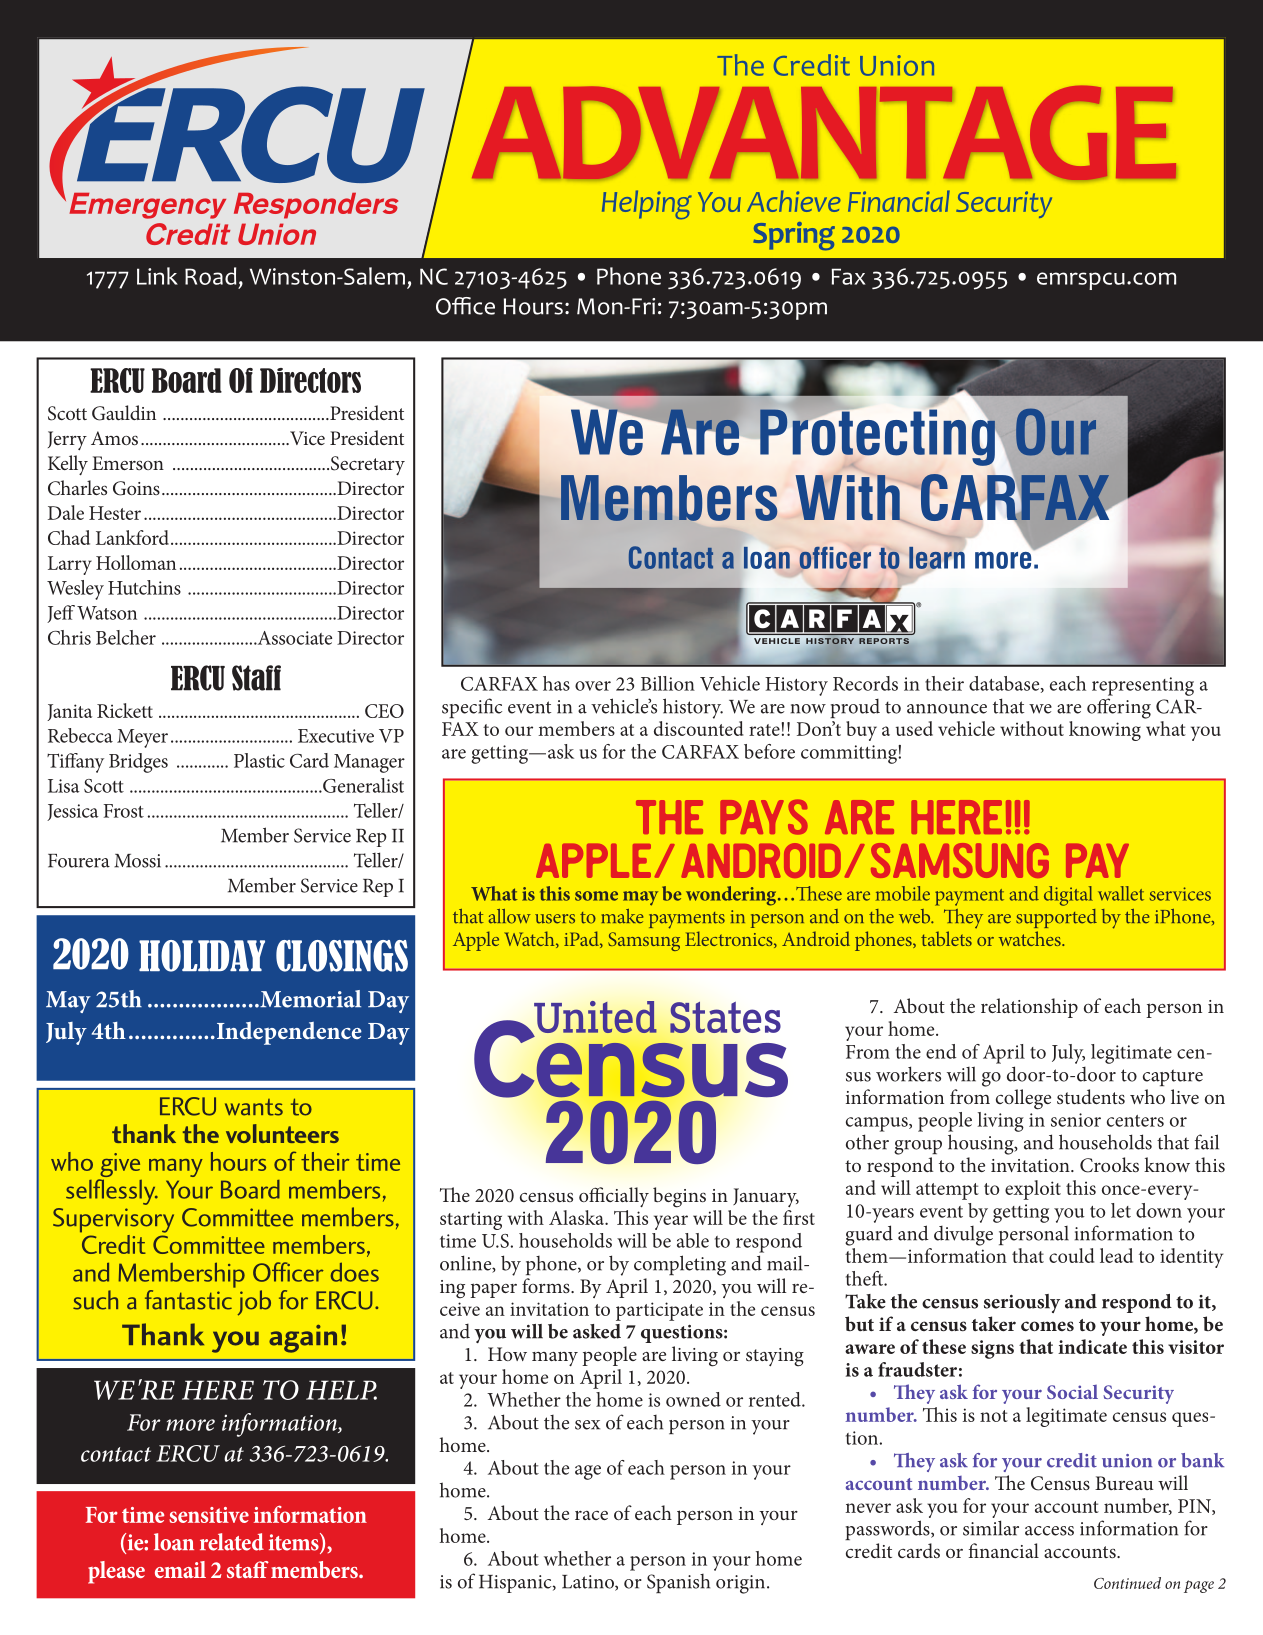 The image size is (1263, 1635). I want to click on Road, so click(210, 276).
